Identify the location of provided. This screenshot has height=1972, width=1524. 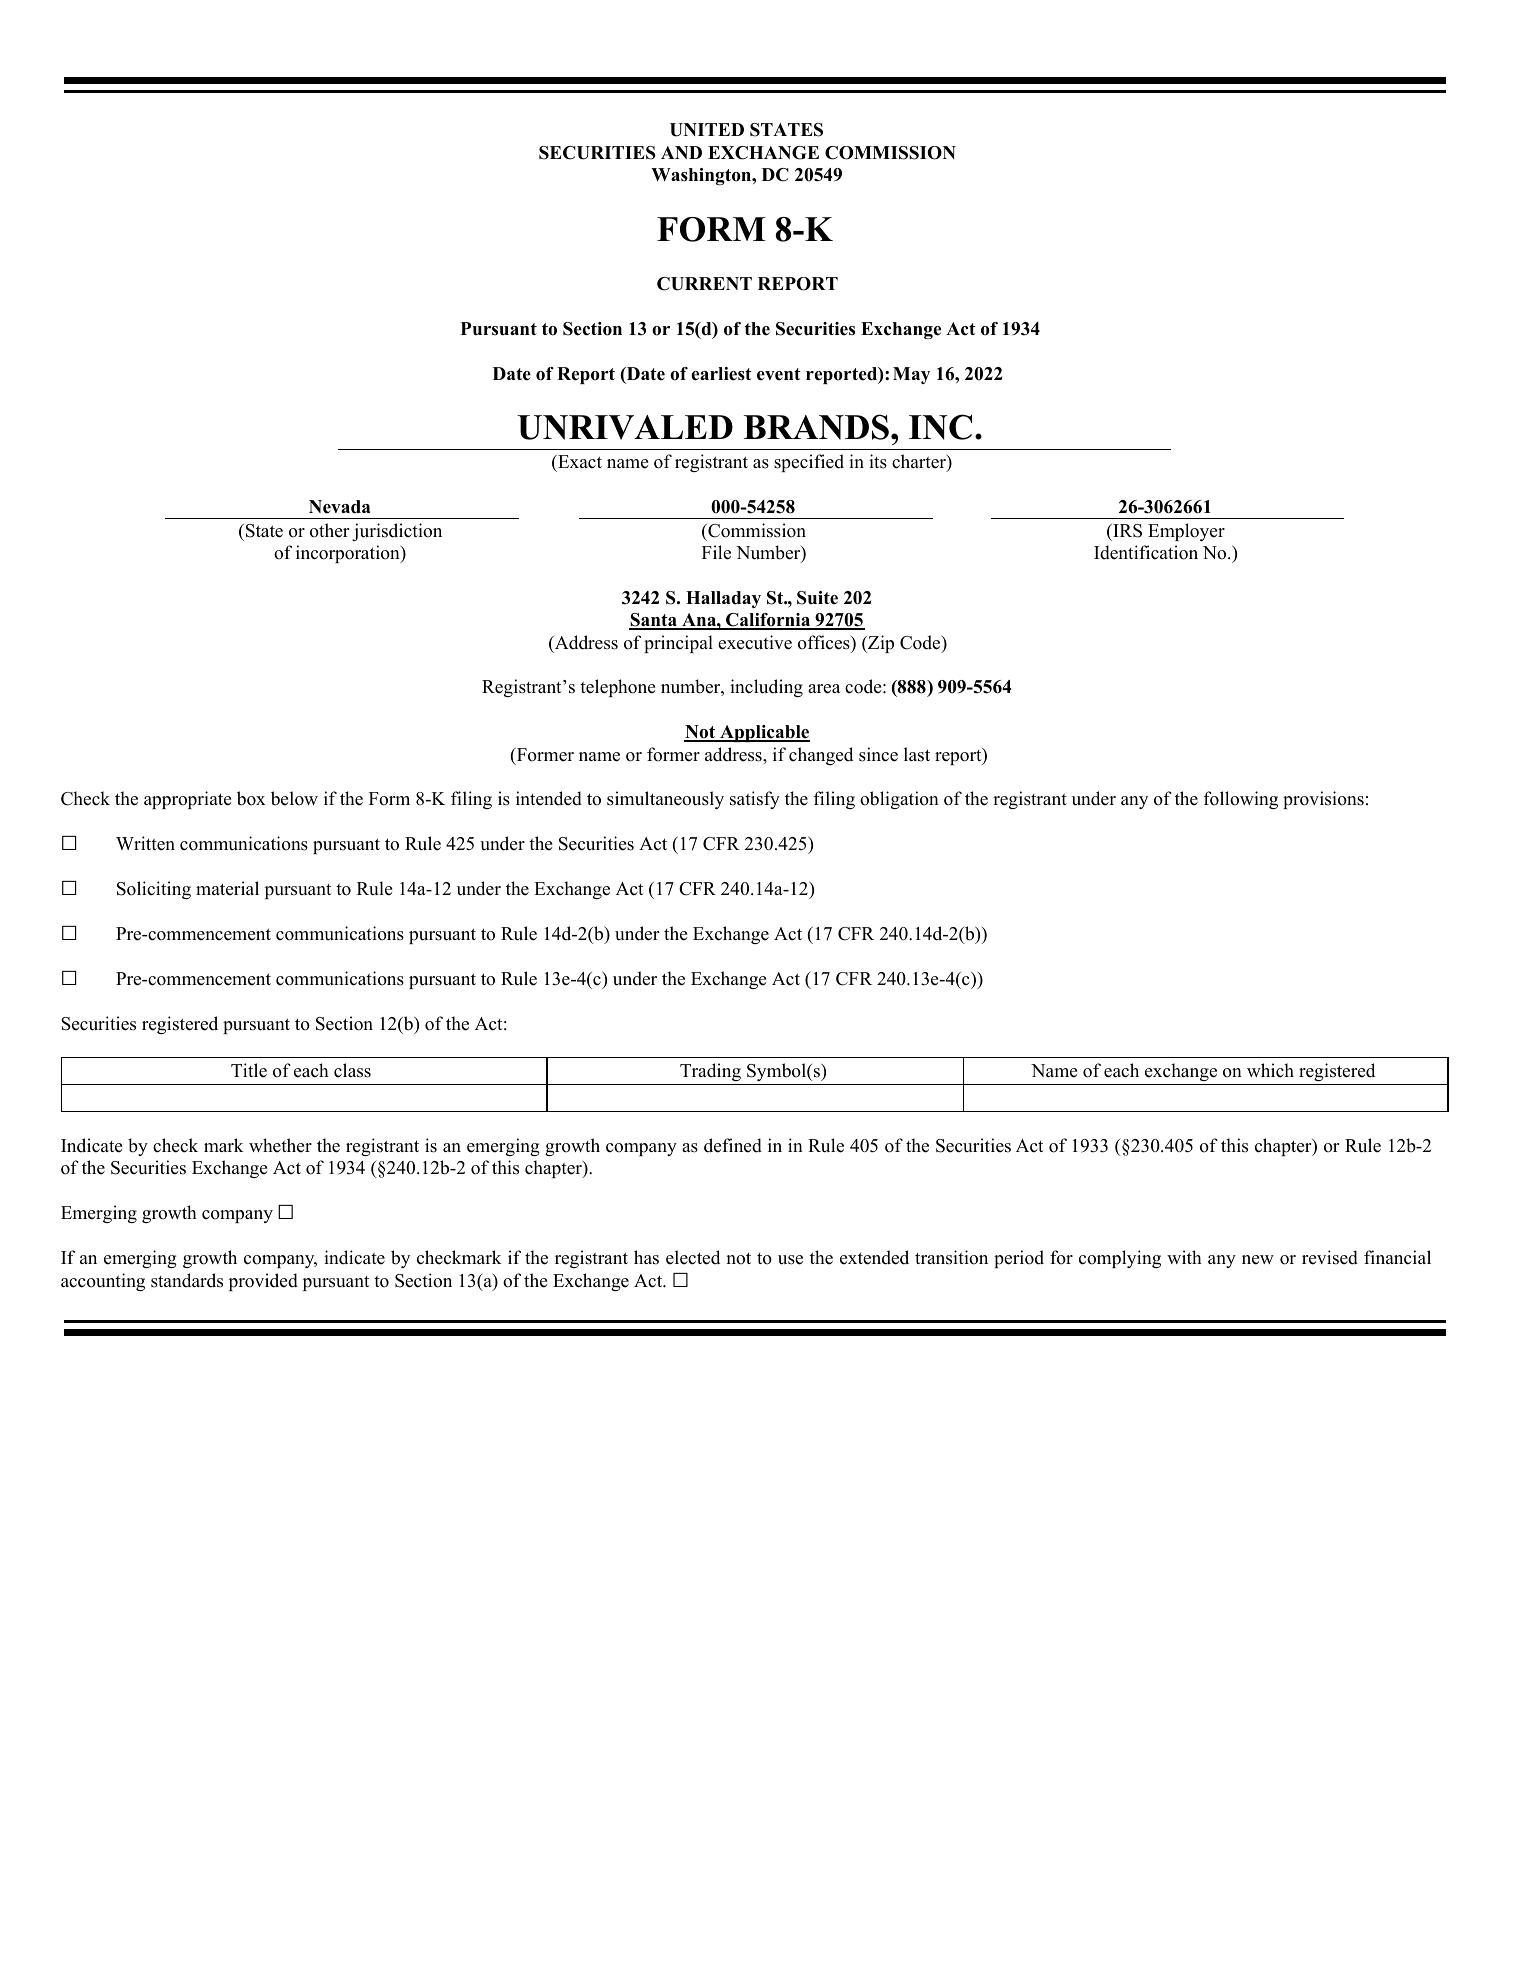
(263, 1282).
